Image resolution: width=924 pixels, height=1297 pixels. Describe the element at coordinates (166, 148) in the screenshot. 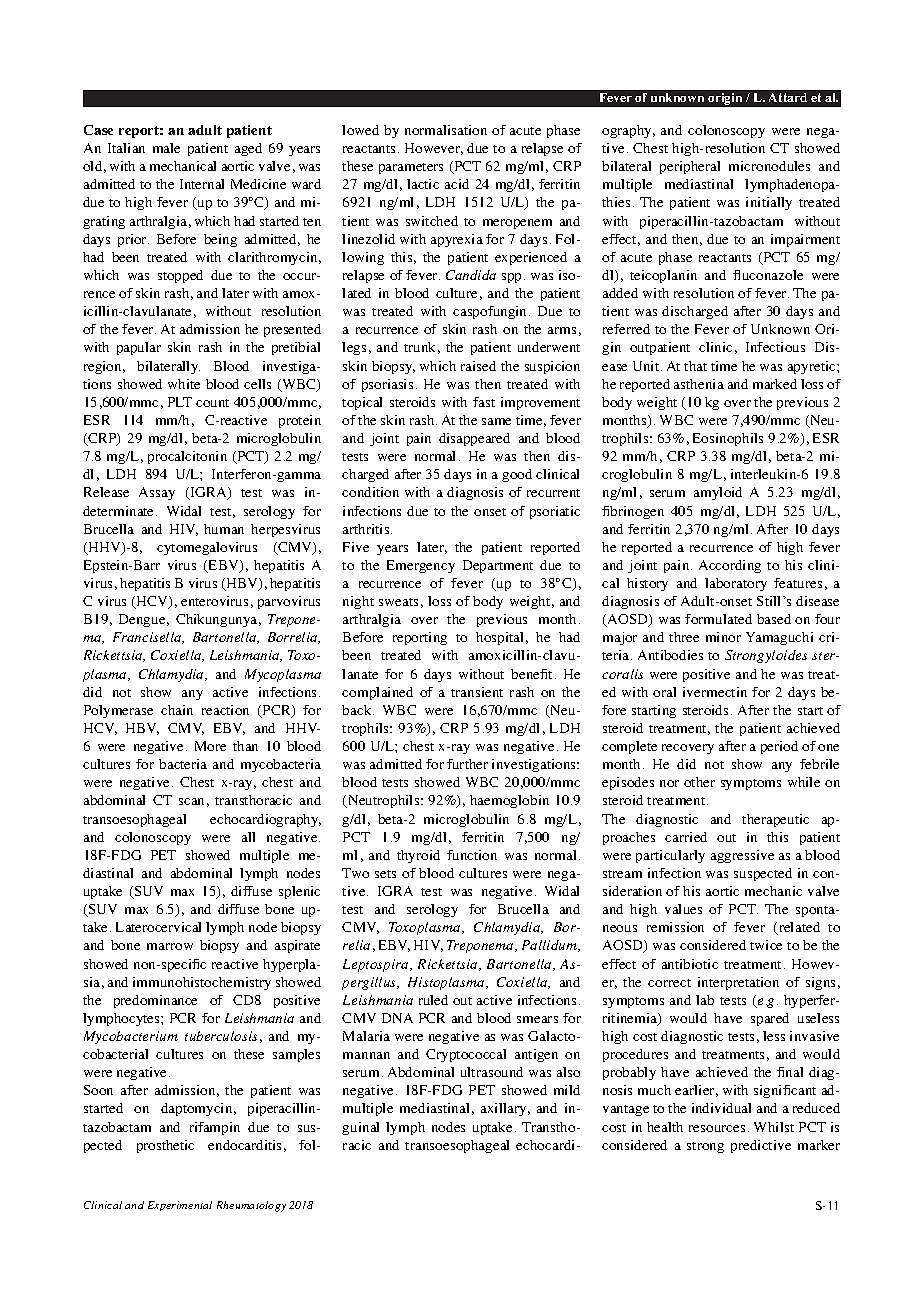

I see `male` at that location.
